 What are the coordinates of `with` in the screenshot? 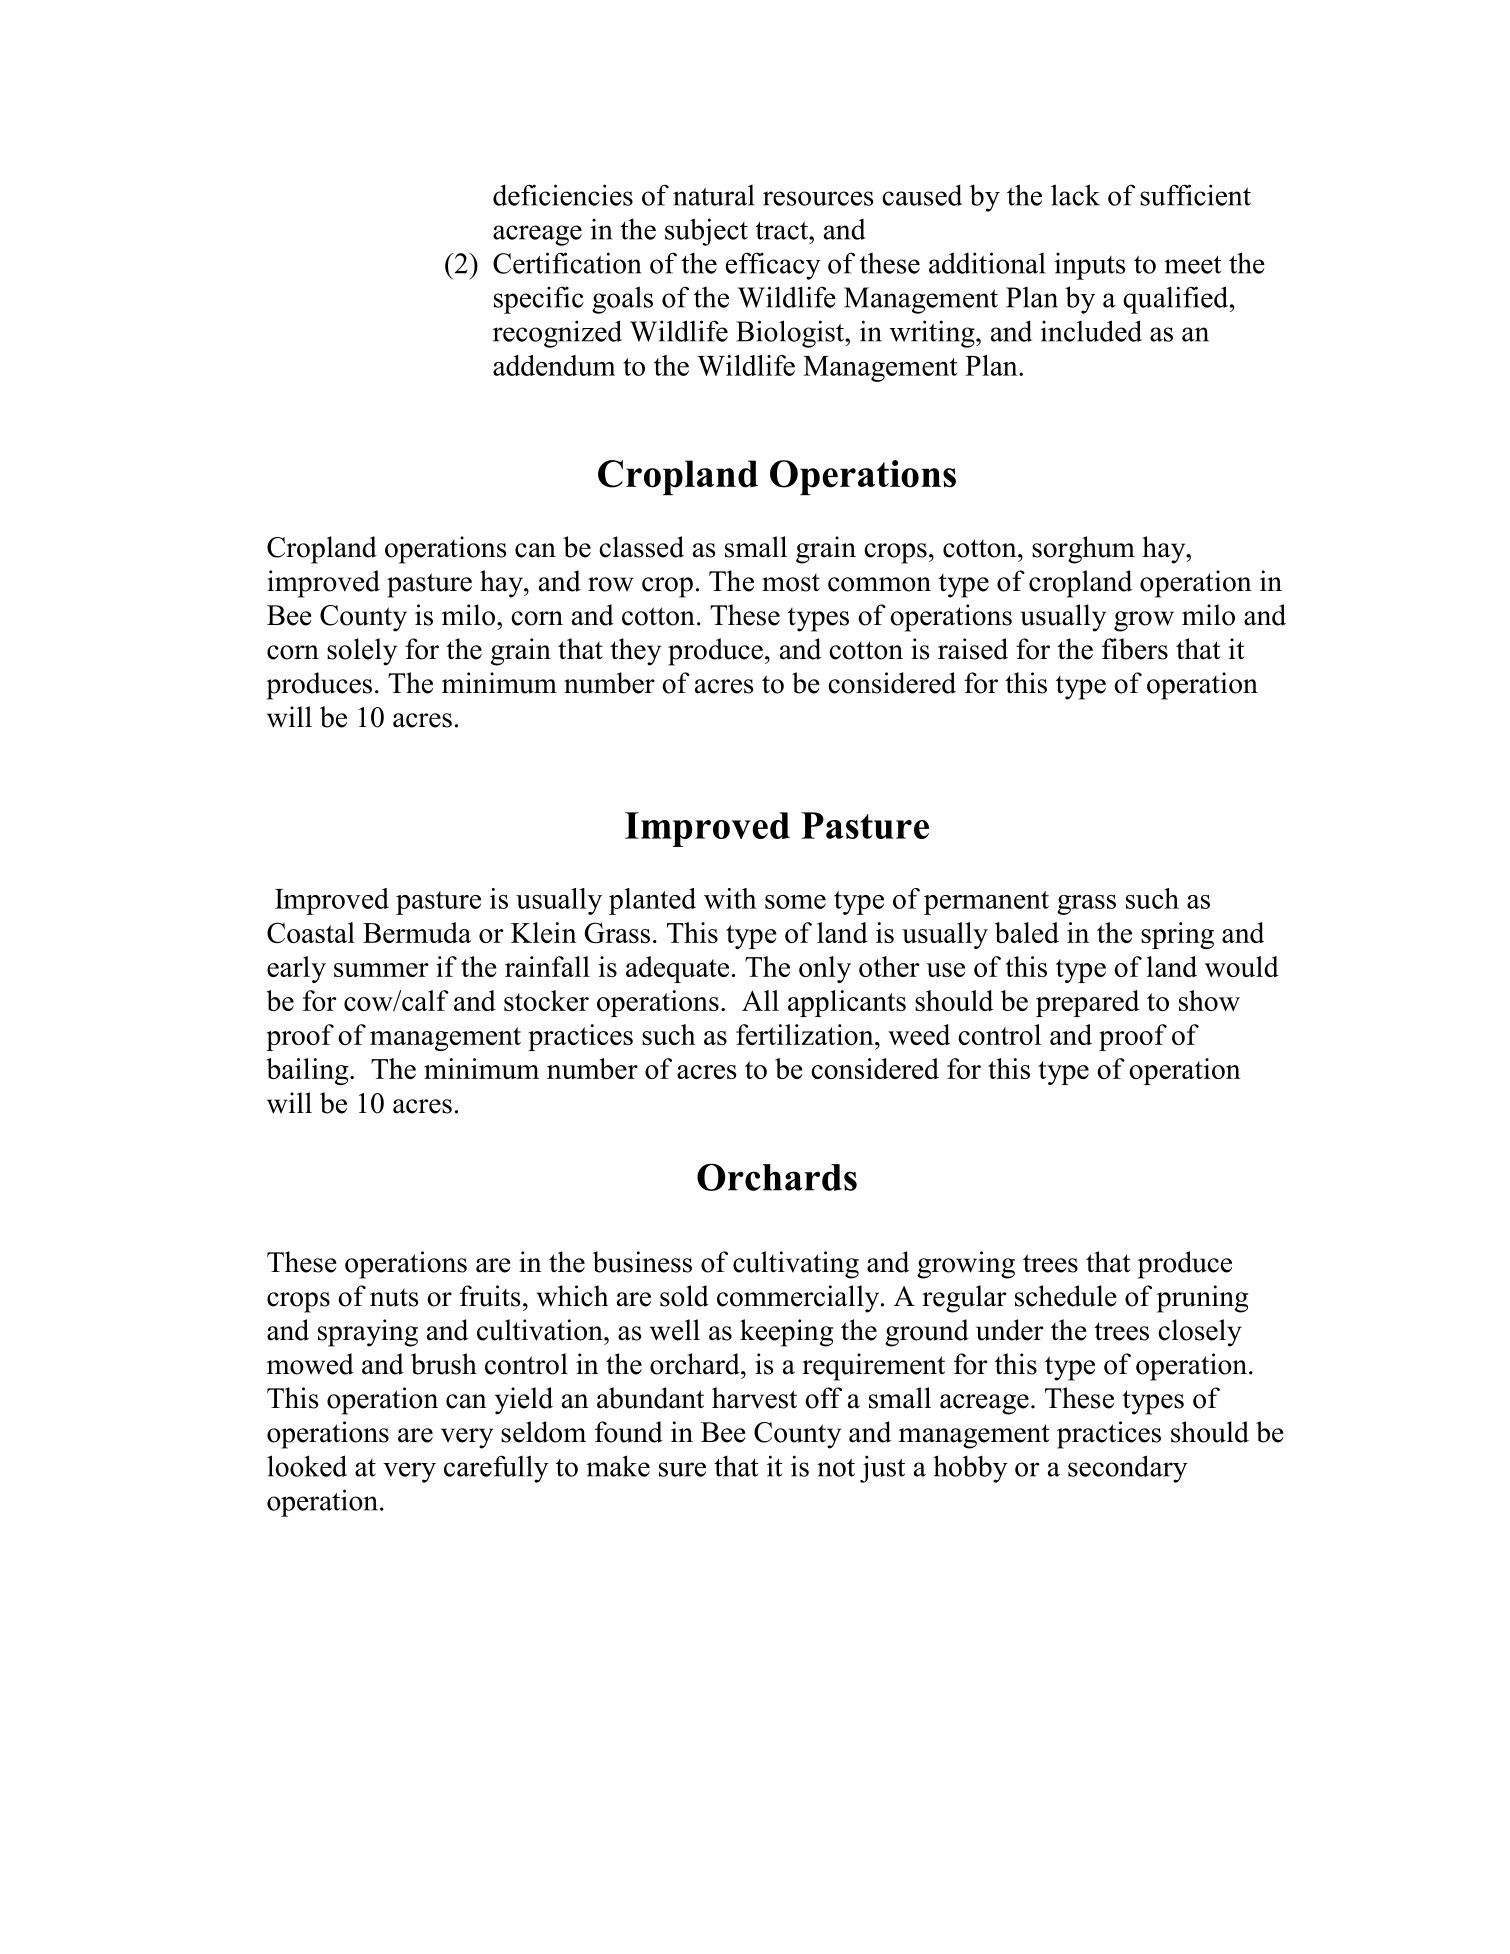 It's located at (730, 898).
